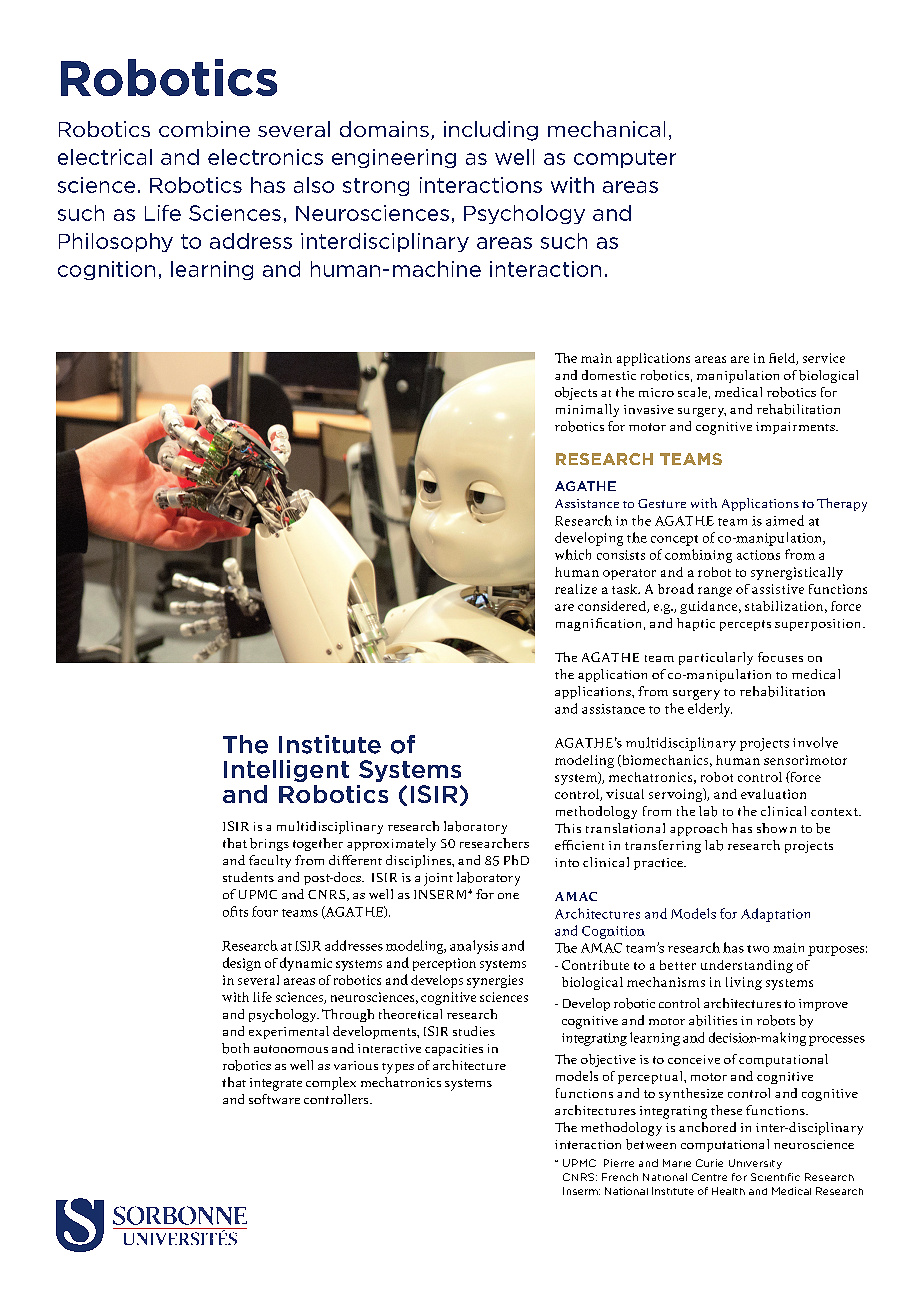 The height and width of the screenshot is (1308, 924). What do you see at coordinates (204, 129) in the screenshot?
I see `combine` at bounding box center [204, 129].
